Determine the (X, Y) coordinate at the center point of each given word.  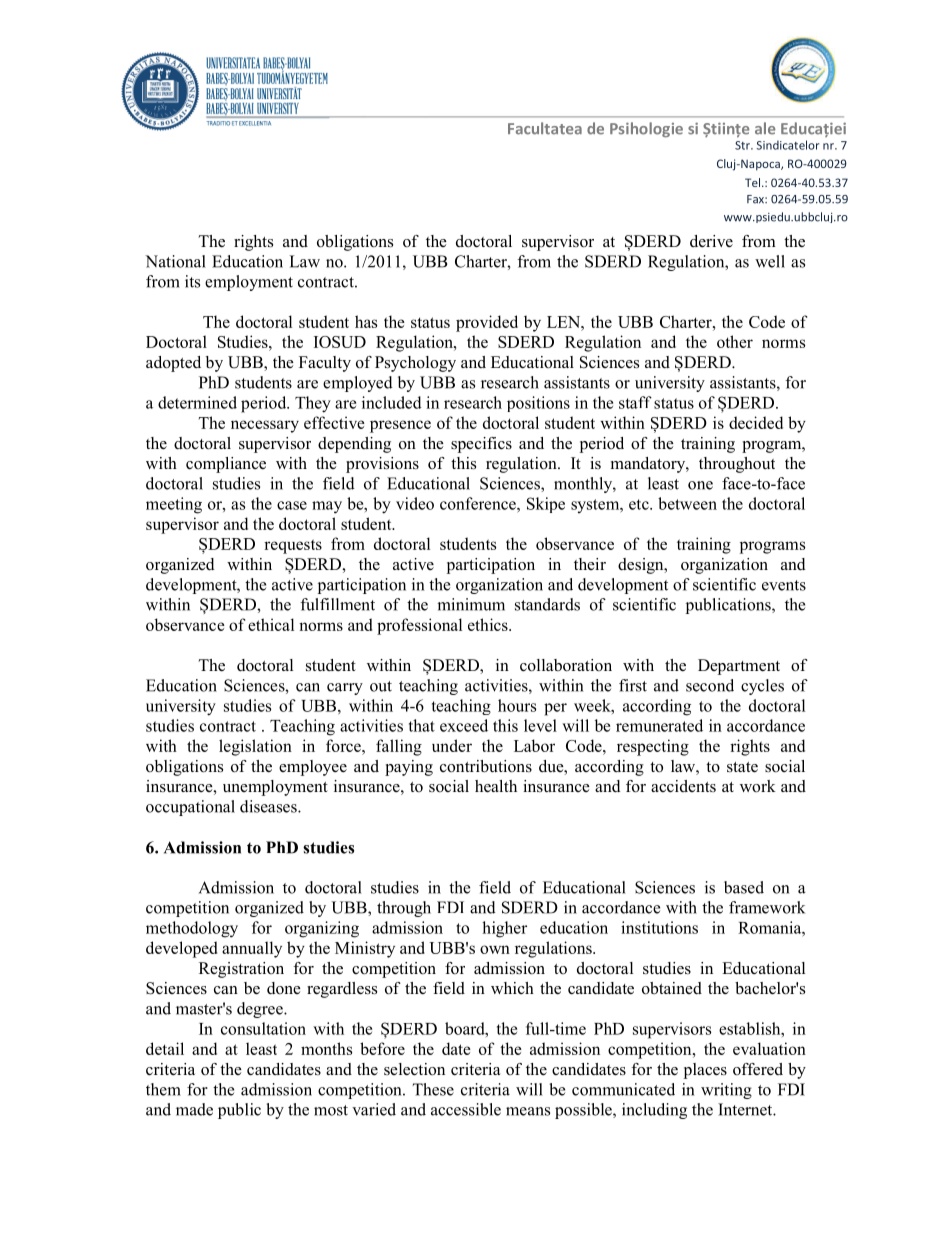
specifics (481, 445)
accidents (683, 786)
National (175, 261)
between (687, 503)
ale (765, 128)
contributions (486, 766)
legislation (255, 747)
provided (487, 323)
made (194, 1109)
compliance (226, 465)
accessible (466, 1109)
